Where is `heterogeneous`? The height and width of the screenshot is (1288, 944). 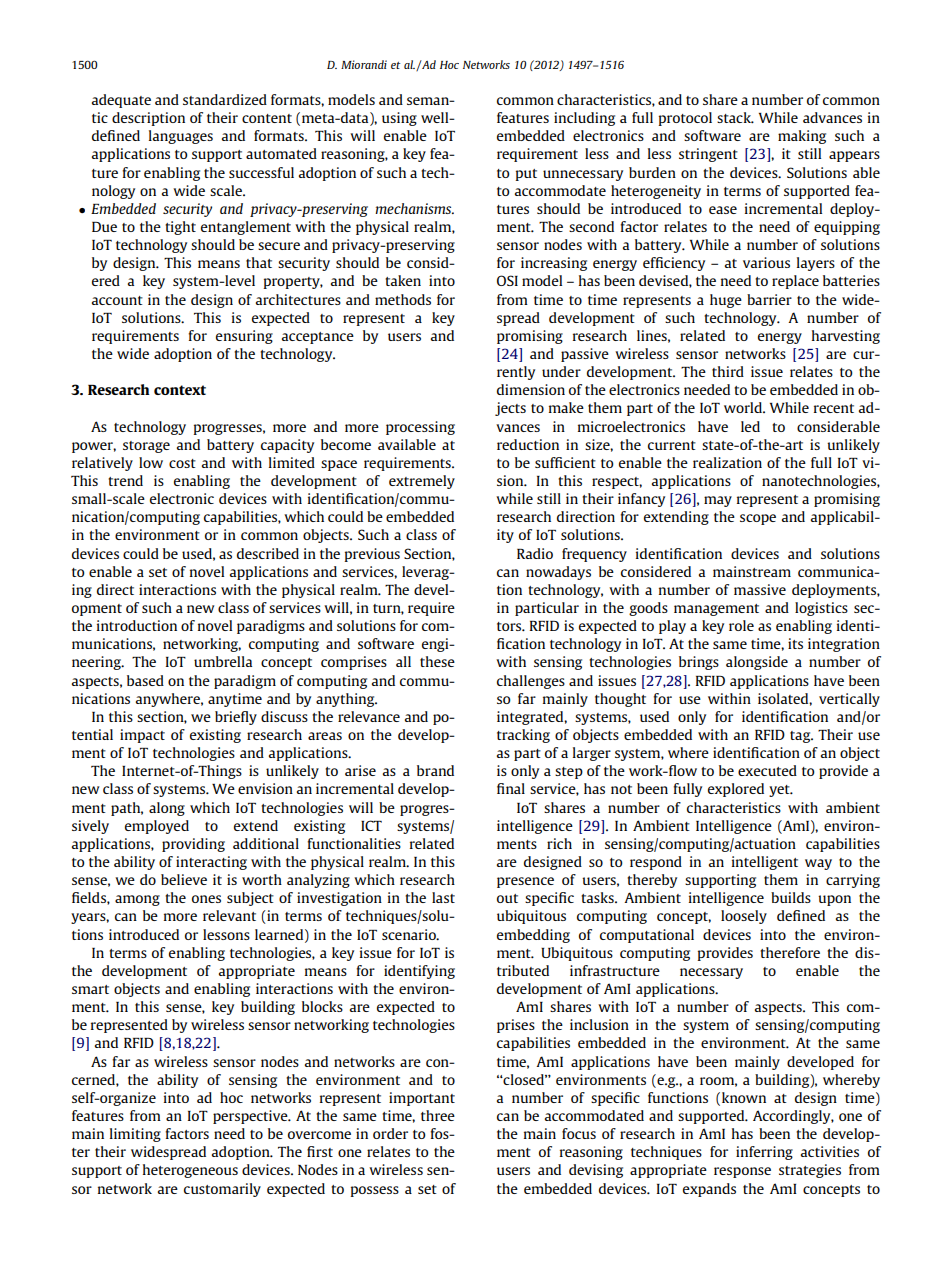
heterogeneous is located at coordinates (190, 1171).
